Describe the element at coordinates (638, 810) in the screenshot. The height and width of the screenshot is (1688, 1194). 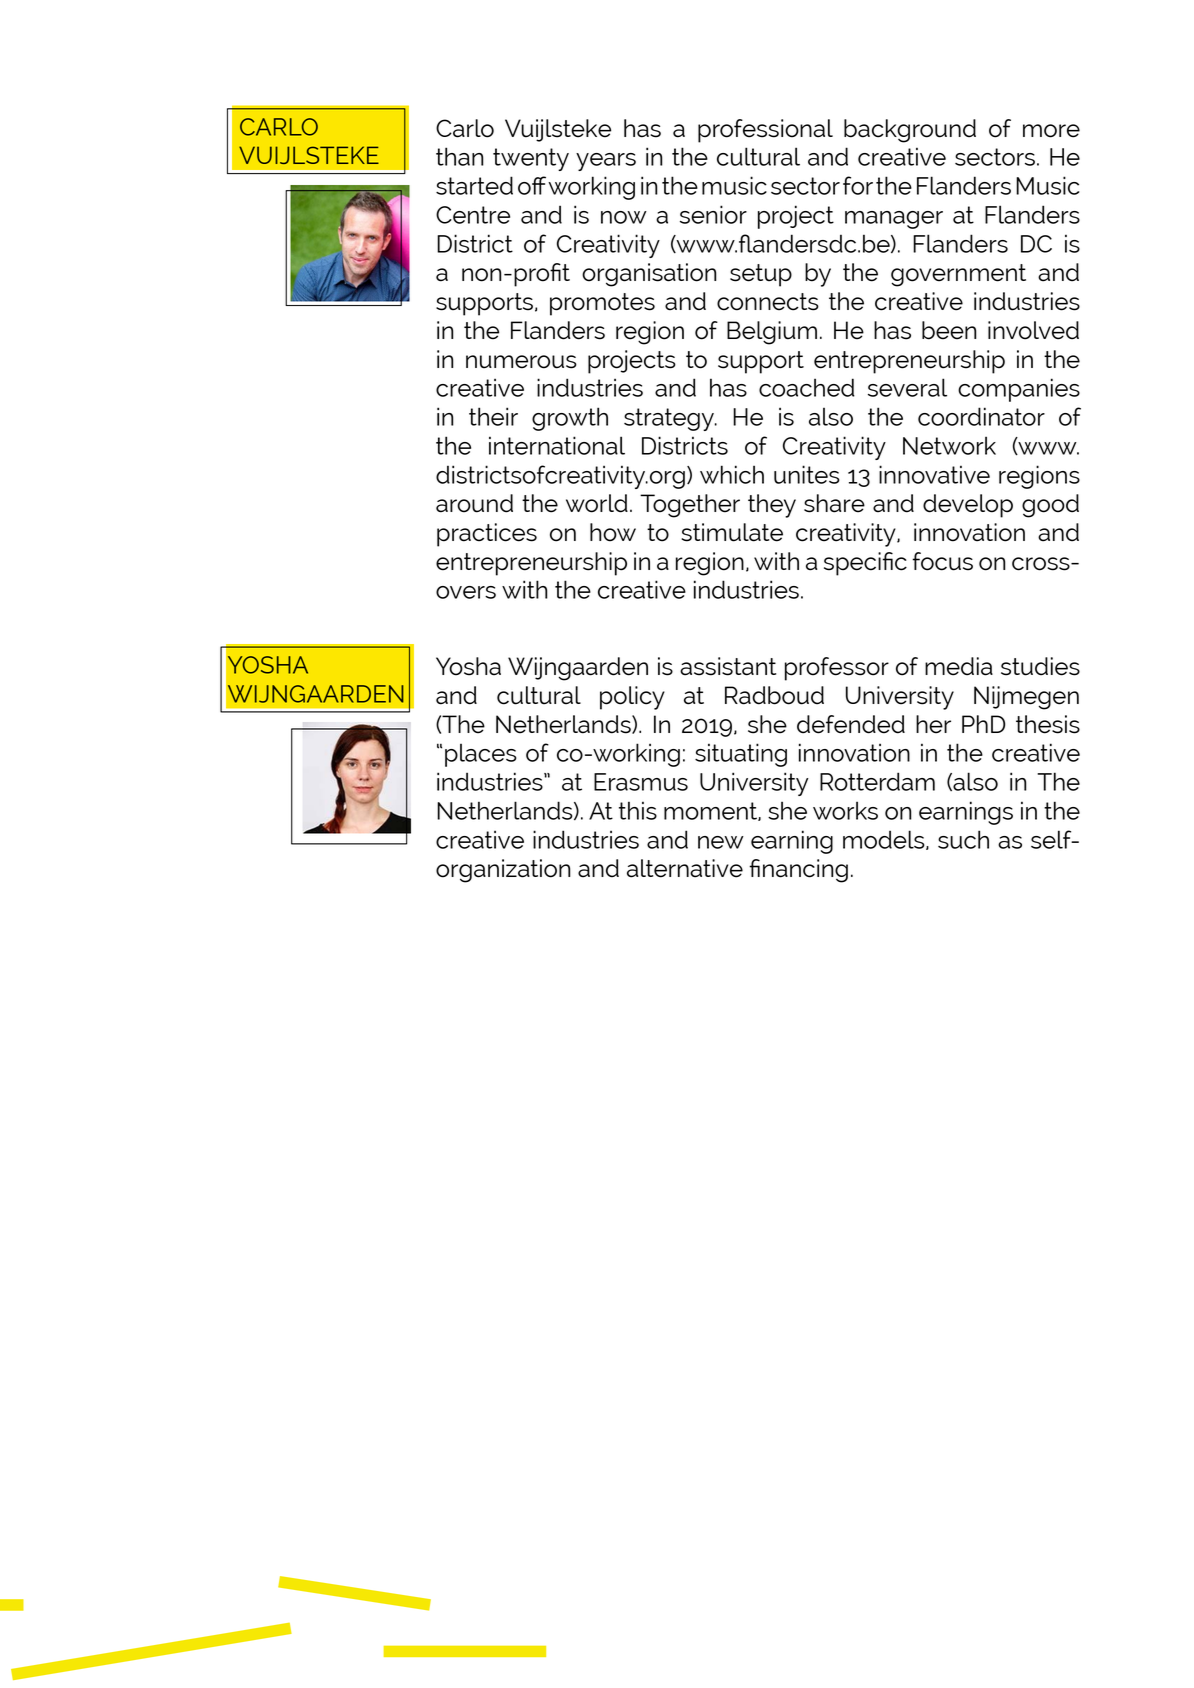
I see `this` at that location.
